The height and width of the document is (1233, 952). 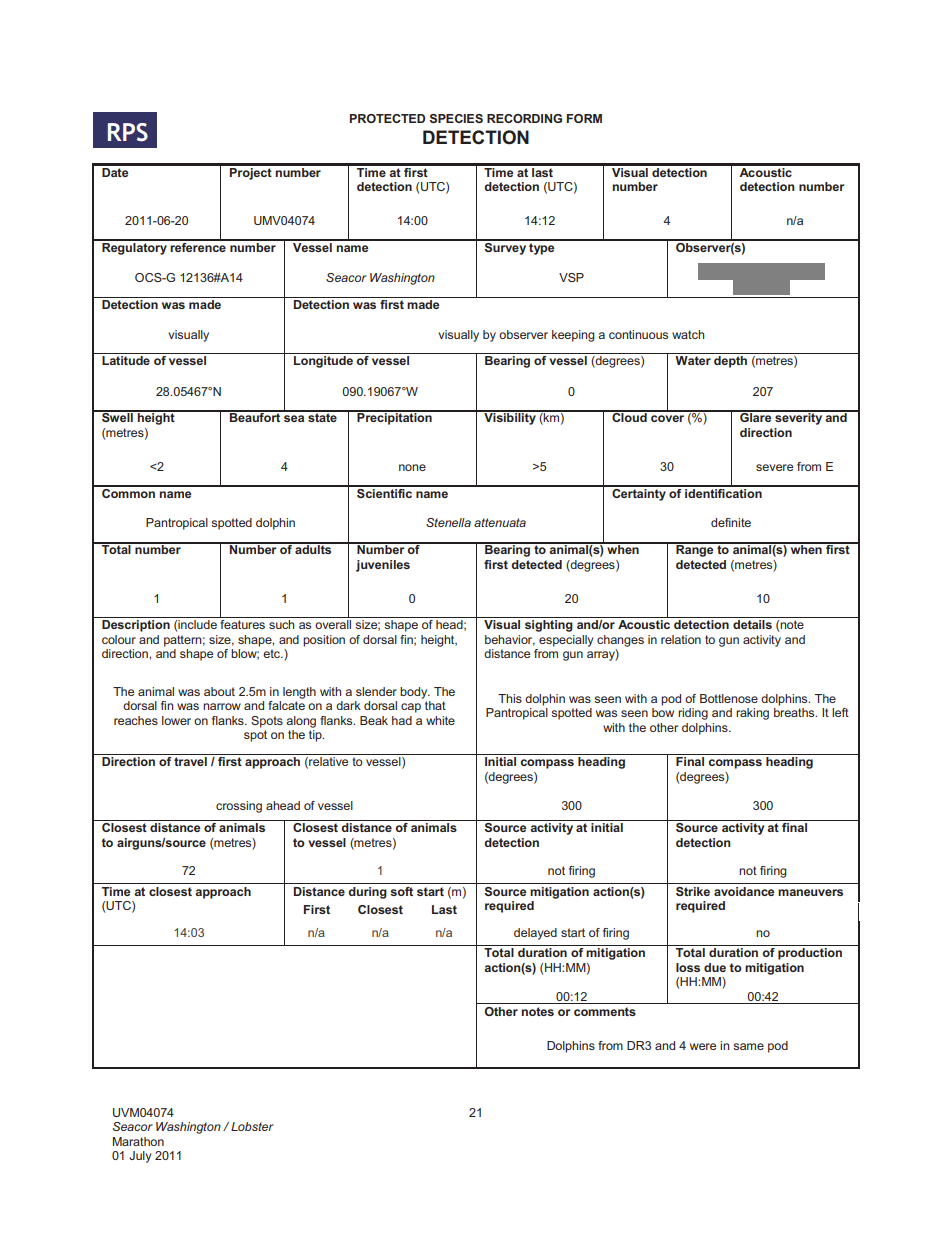 I want to click on Common, so click(x=128, y=492).
